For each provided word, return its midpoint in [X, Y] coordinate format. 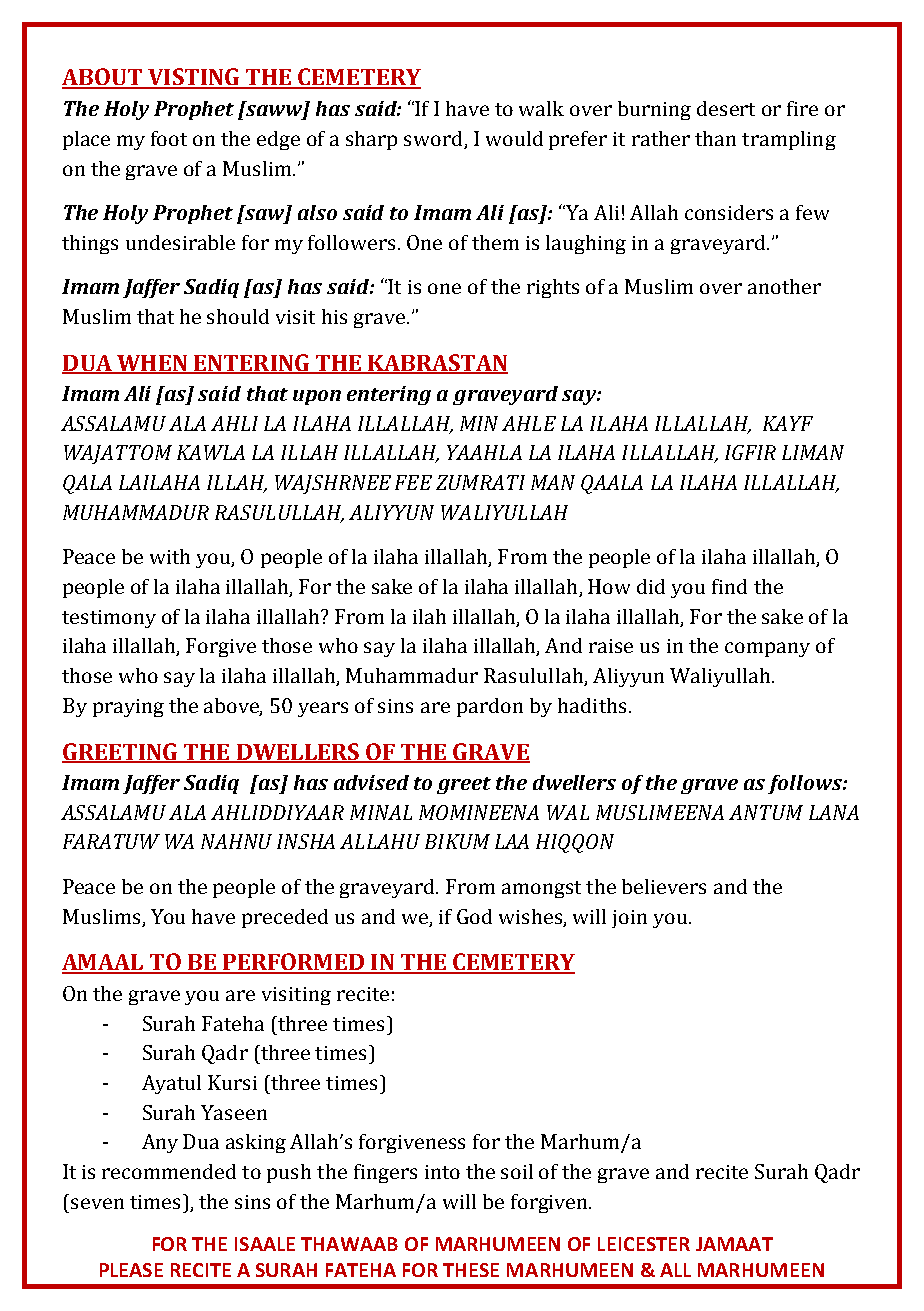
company [767, 649]
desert [726, 108]
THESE [471, 1270]
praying [128, 708]
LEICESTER [644, 1244]
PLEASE [131, 1270]
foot [169, 138]
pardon [490, 707]
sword [433, 138]
